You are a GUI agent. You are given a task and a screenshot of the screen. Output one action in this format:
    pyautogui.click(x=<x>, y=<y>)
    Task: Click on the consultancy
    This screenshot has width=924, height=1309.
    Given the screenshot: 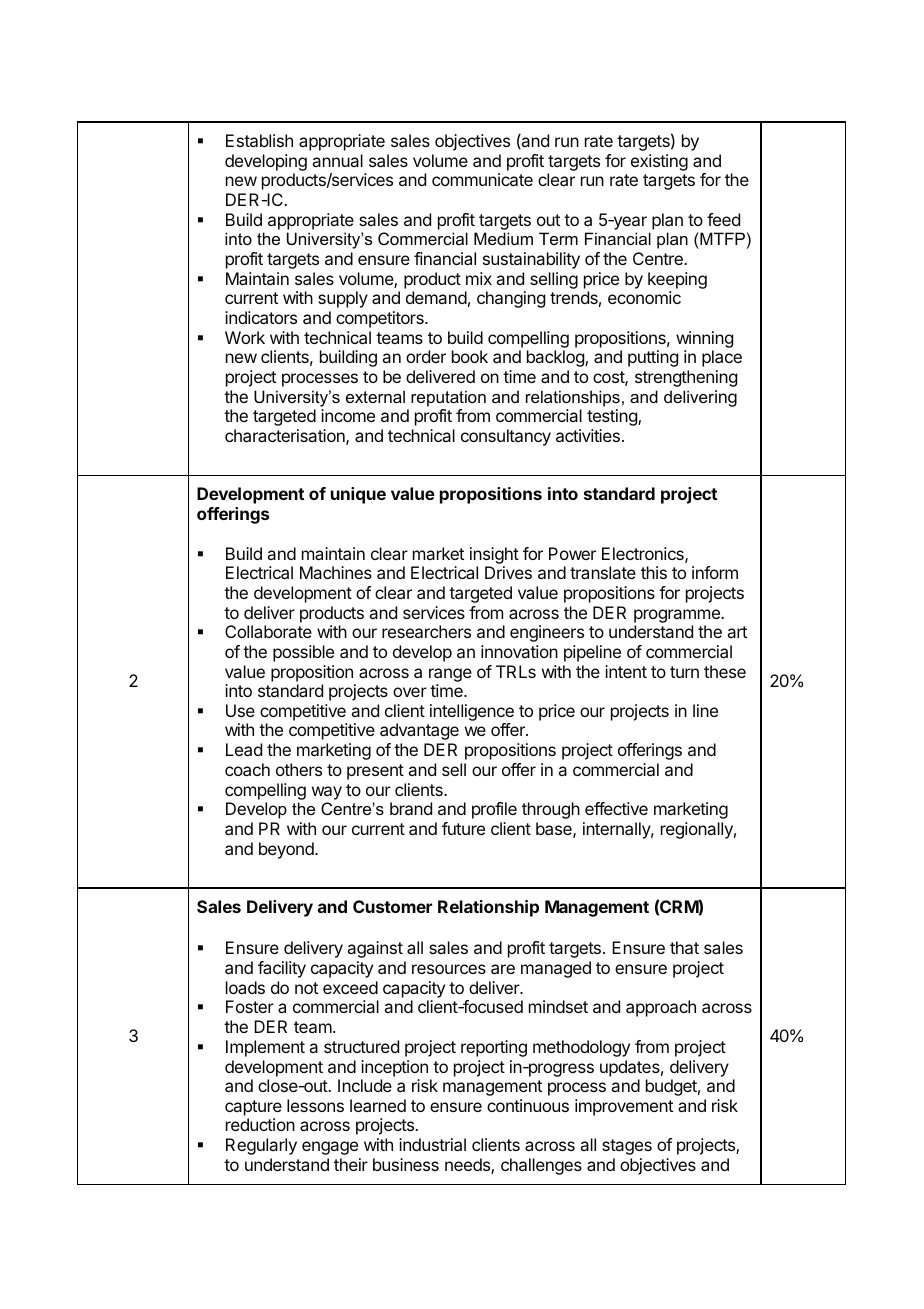 What is the action you would take?
    pyautogui.click(x=506, y=437)
